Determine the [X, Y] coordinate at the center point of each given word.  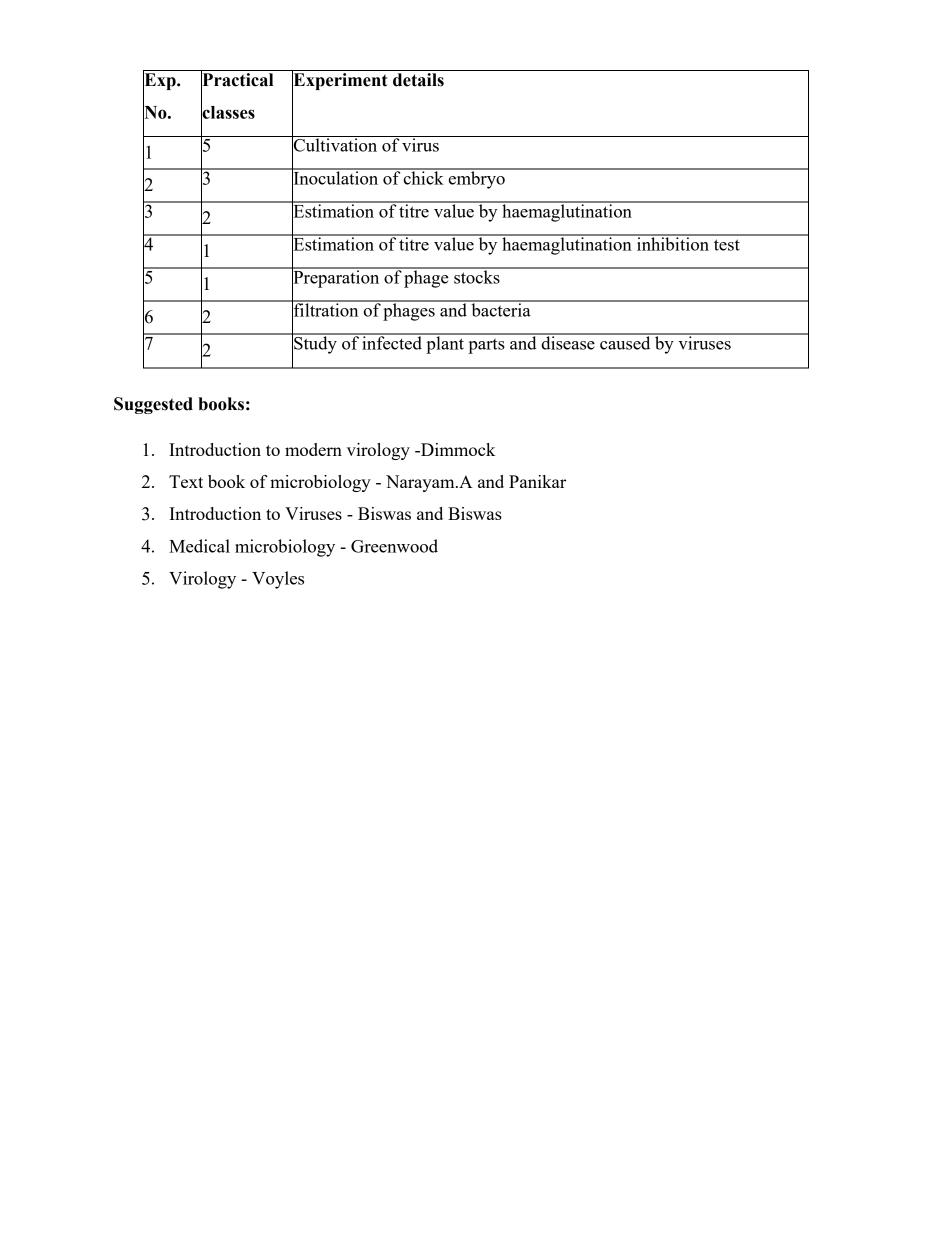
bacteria [501, 309]
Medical [199, 546]
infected [392, 342]
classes [228, 112]
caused [625, 342]
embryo [477, 179]
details [418, 80]
